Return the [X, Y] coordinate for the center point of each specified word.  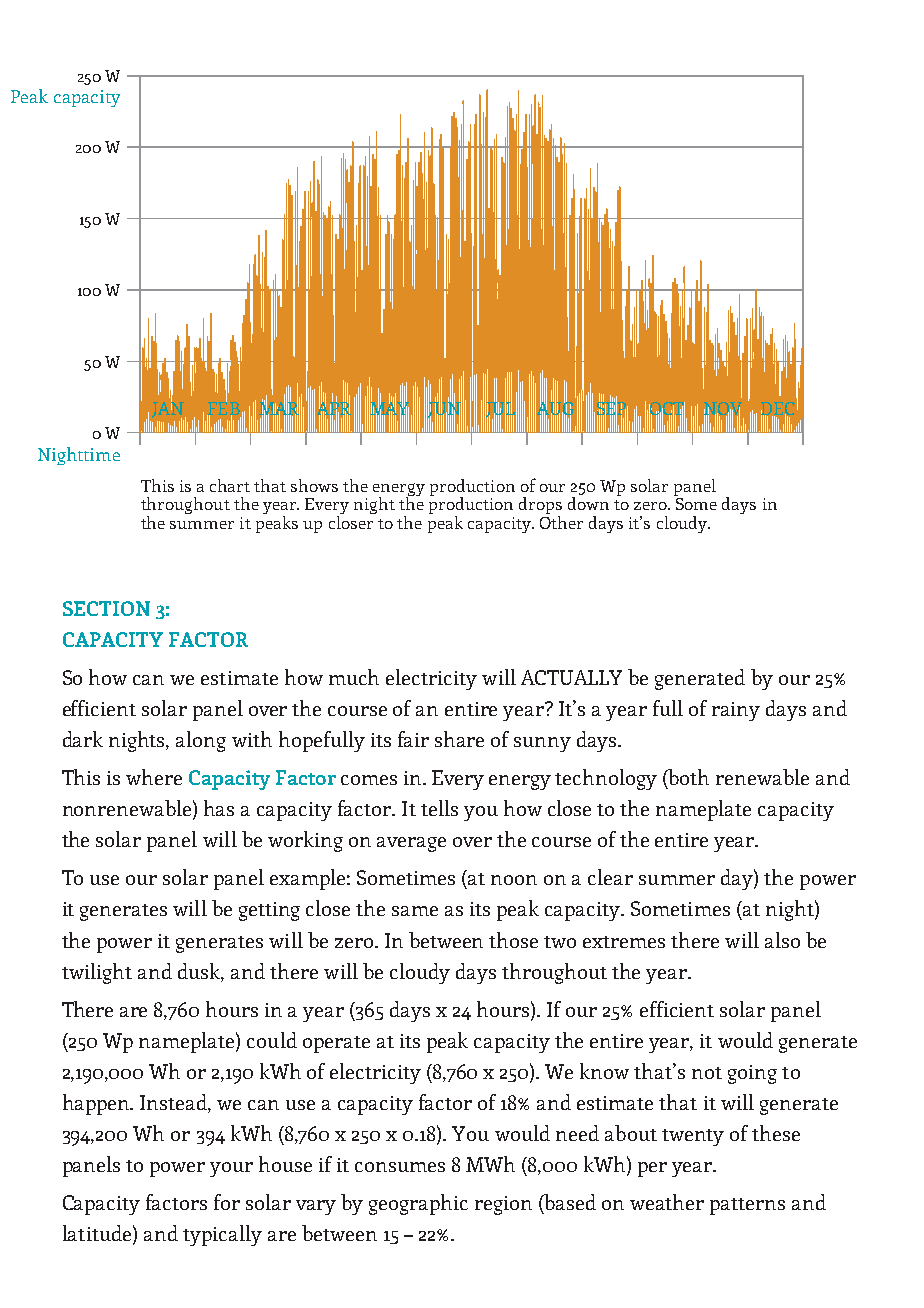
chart [230, 485]
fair [413, 739]
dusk [201, 972]
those [513, 940]
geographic [418, 1204]
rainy [736, 711]
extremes [624, 942]
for [227, 1202]
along [201, 741]
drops [540, 507]
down [588, 502]
